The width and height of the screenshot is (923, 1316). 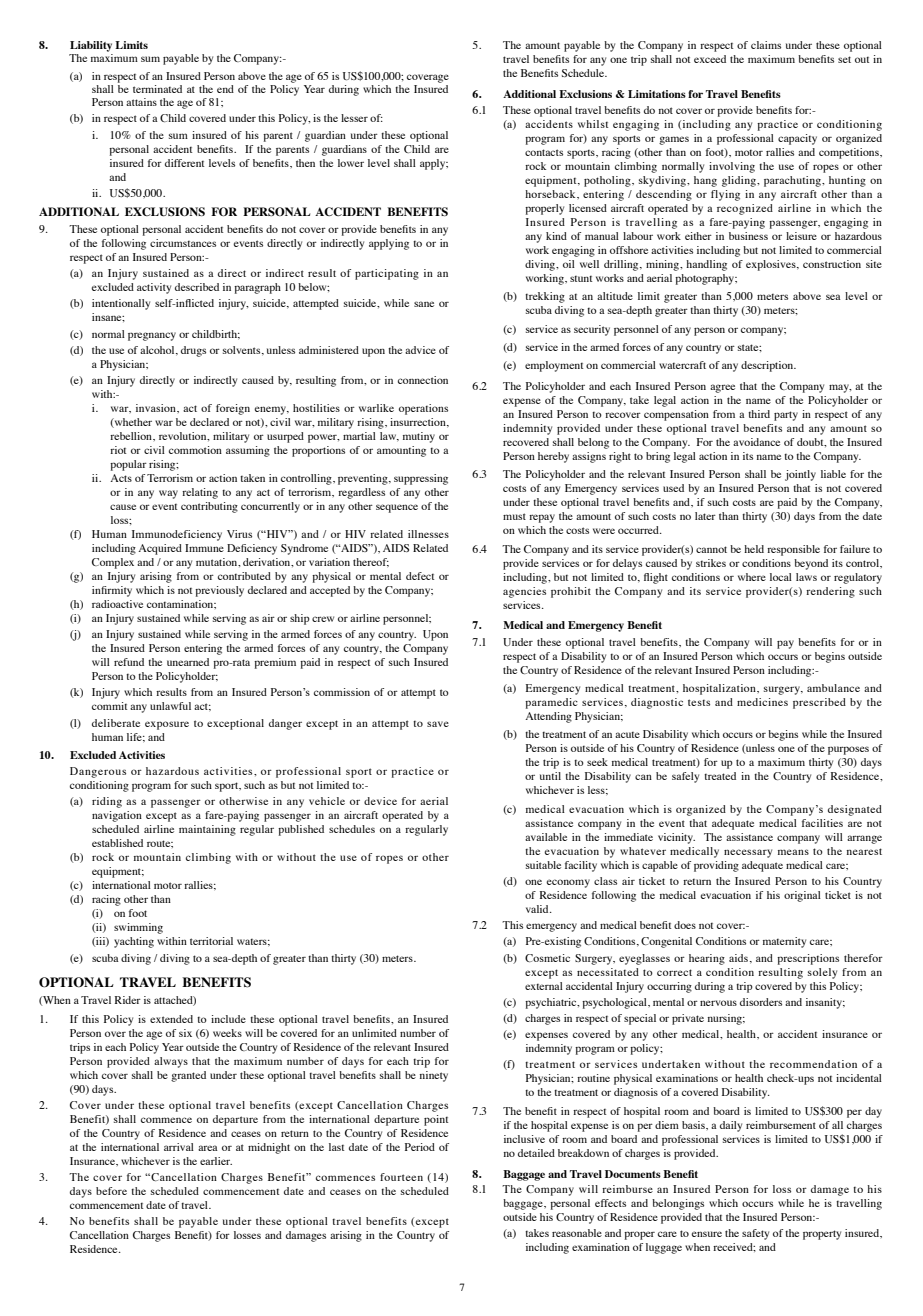 I want to click on rendering, so click(x=830, y=592).
